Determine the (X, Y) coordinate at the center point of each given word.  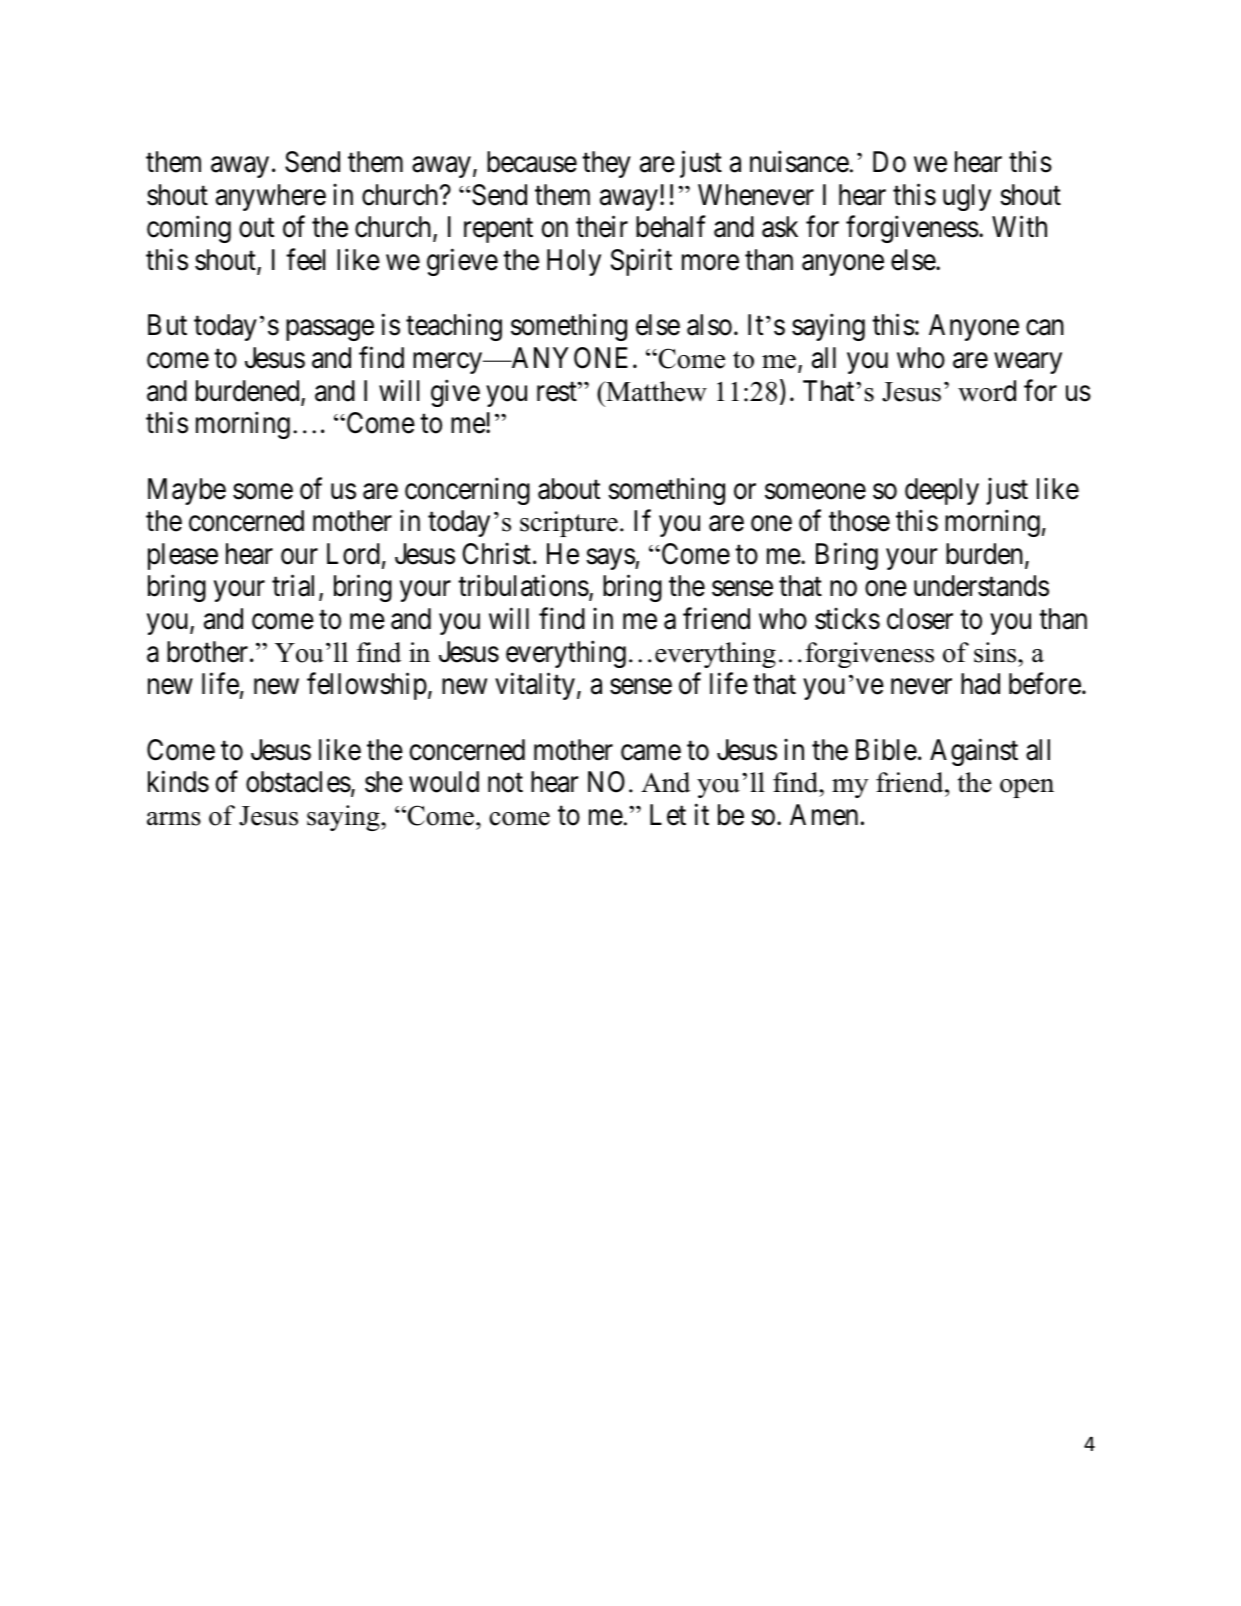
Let (668, 815)
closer (920, 619)
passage (330, 330)
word (987, 391)
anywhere (271, 197)
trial (296, 587)
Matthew (655, 391)
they (606, 164)
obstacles (298, 782)
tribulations (523, 586)
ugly (967, 197)
